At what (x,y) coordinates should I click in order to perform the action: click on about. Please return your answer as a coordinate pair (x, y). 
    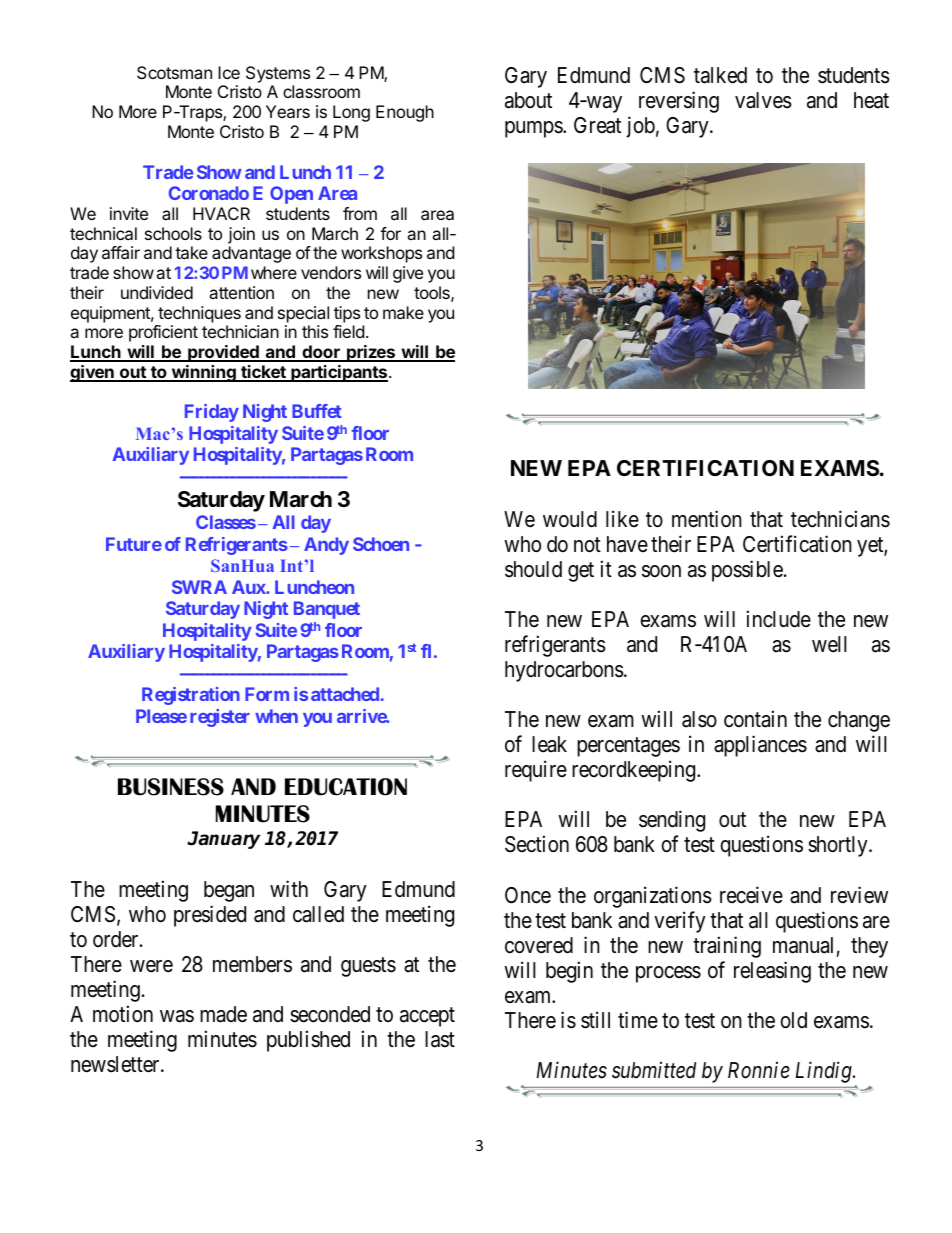
    Looking at the image, I should click on (528, 100).
